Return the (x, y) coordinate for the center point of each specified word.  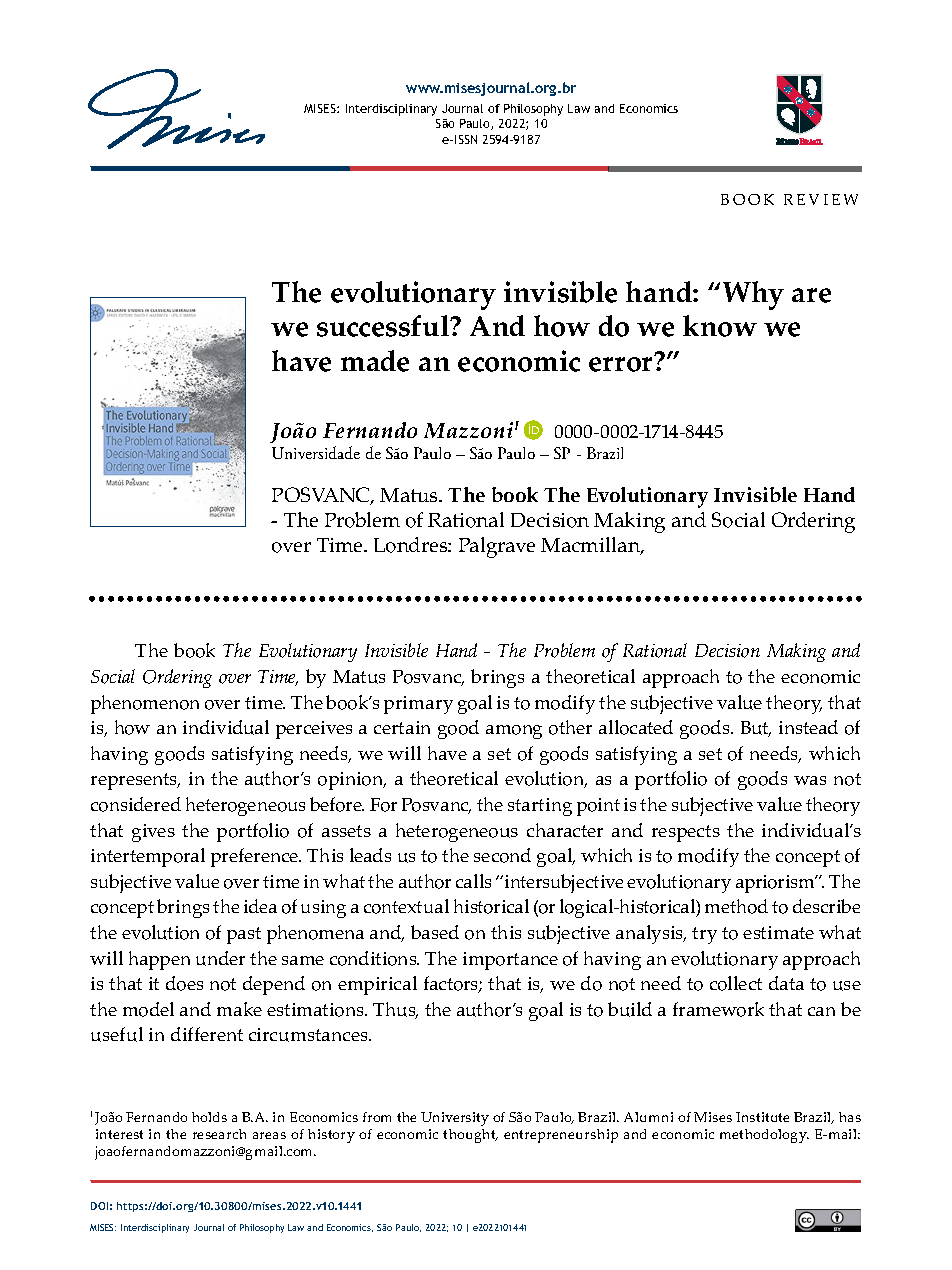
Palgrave (497, 547)
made (375, 361)
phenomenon (145, 704)
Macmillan (592, 546)
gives (153, 833)
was (810, 780)
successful (384, 326)
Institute (762, 1117)
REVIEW (821, 199)
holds (209, 1117)
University (455, 1119)
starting (540, 807)
